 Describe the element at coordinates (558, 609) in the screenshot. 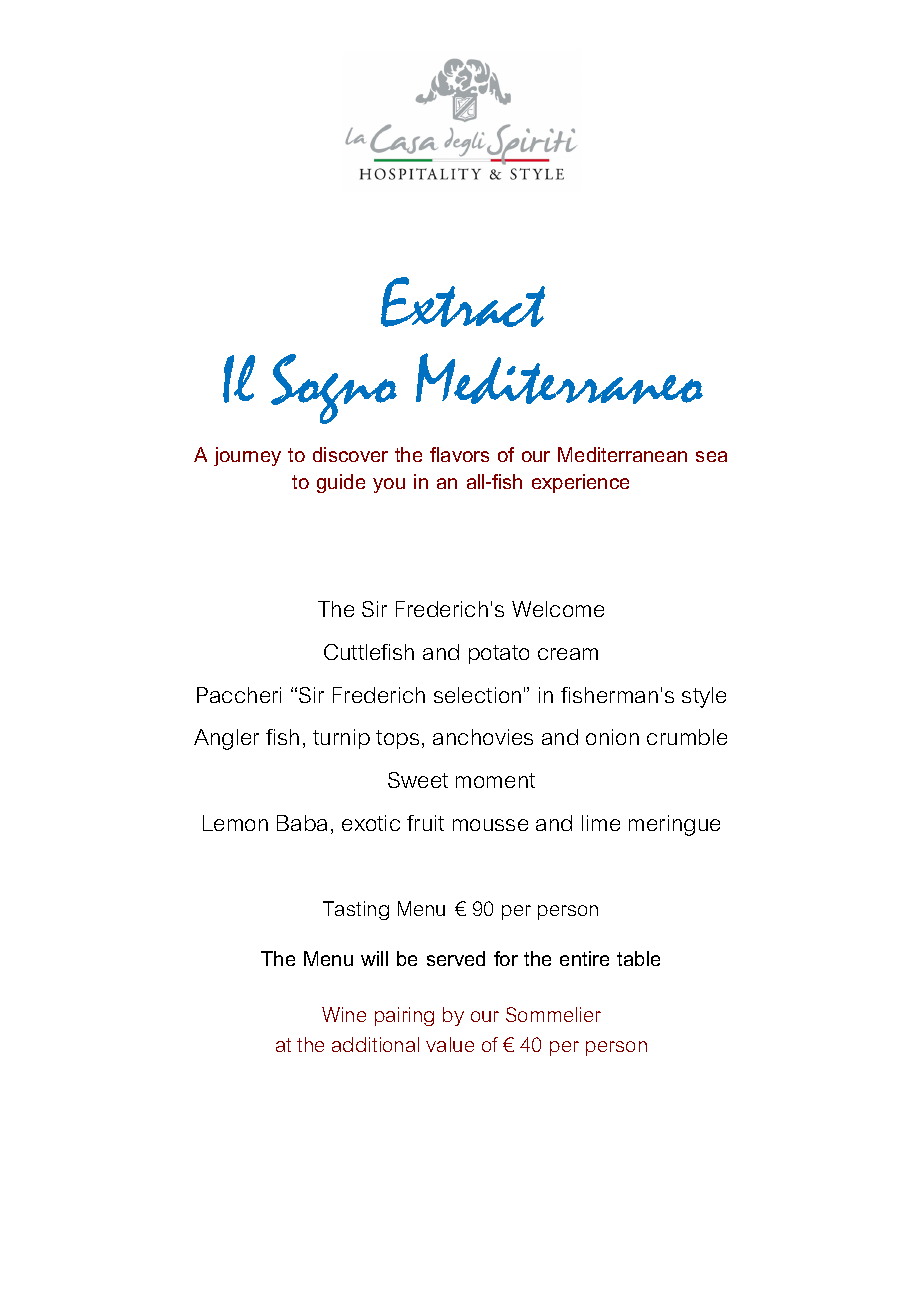

I see `Welcome` at that location.
